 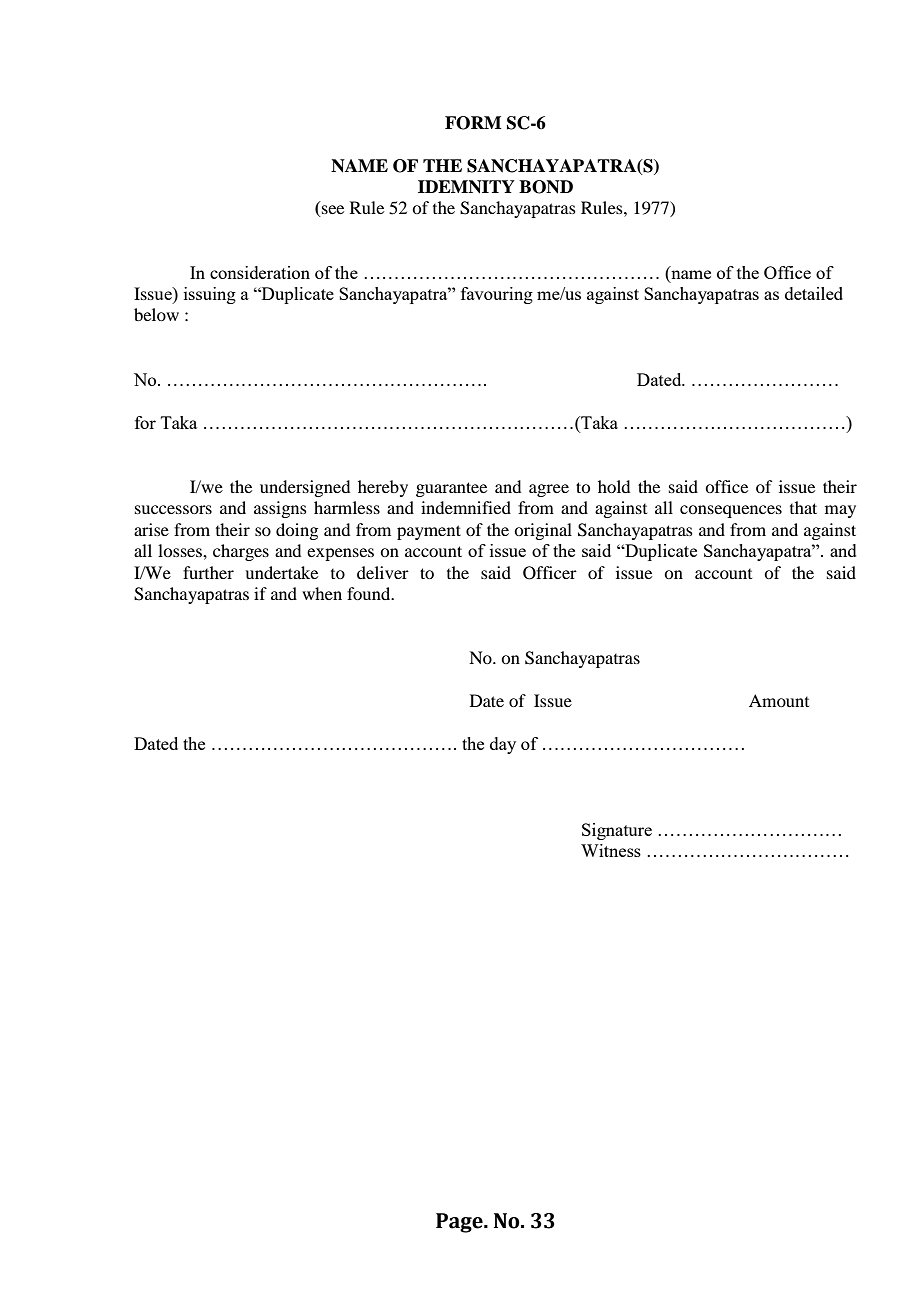 I want to click on further, so click(x=208, y=572).
